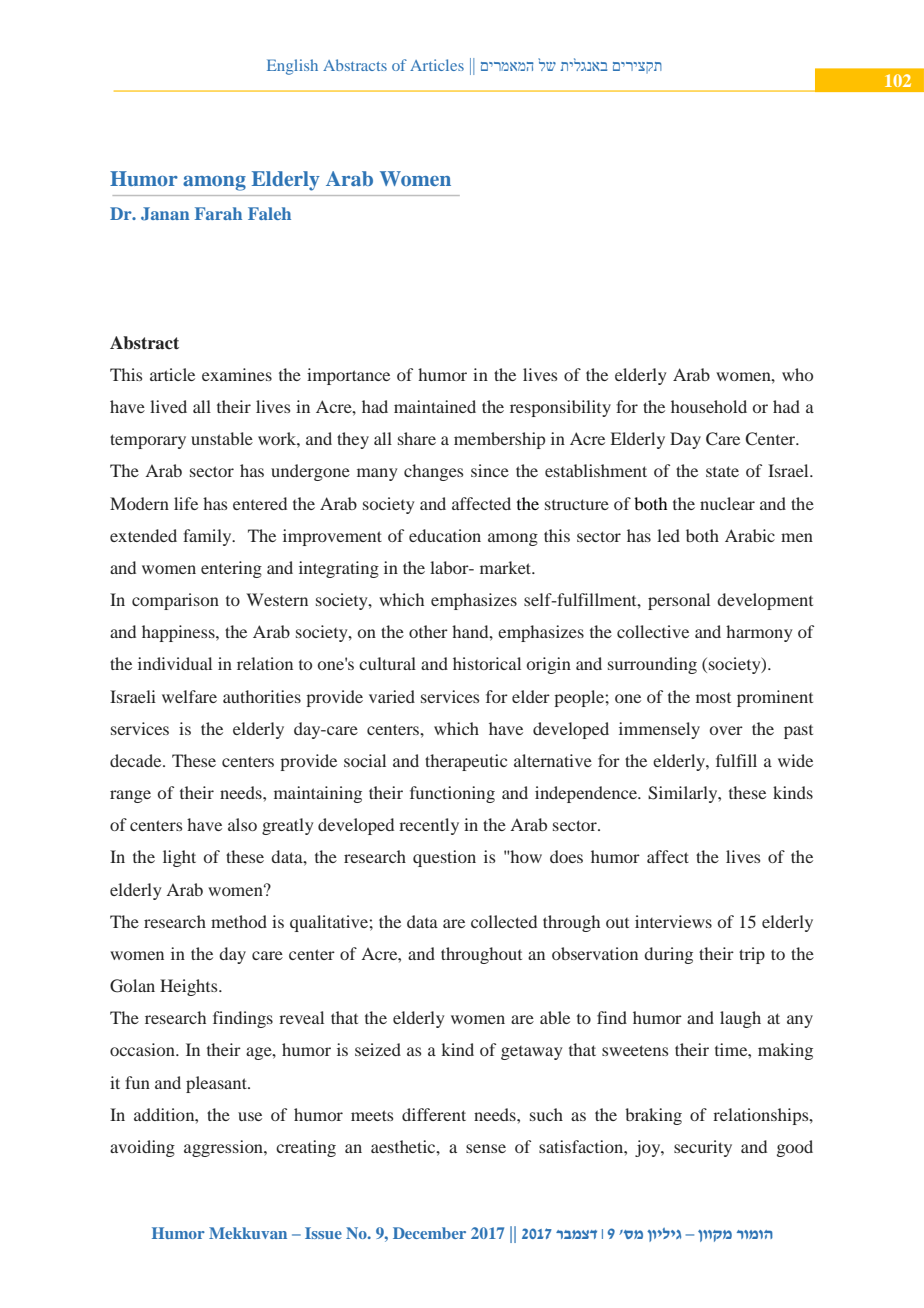 The width and height of the document is (924, 1308). Describe the element at coordinates (487, 663) in the document. I see `historical` at that location.
